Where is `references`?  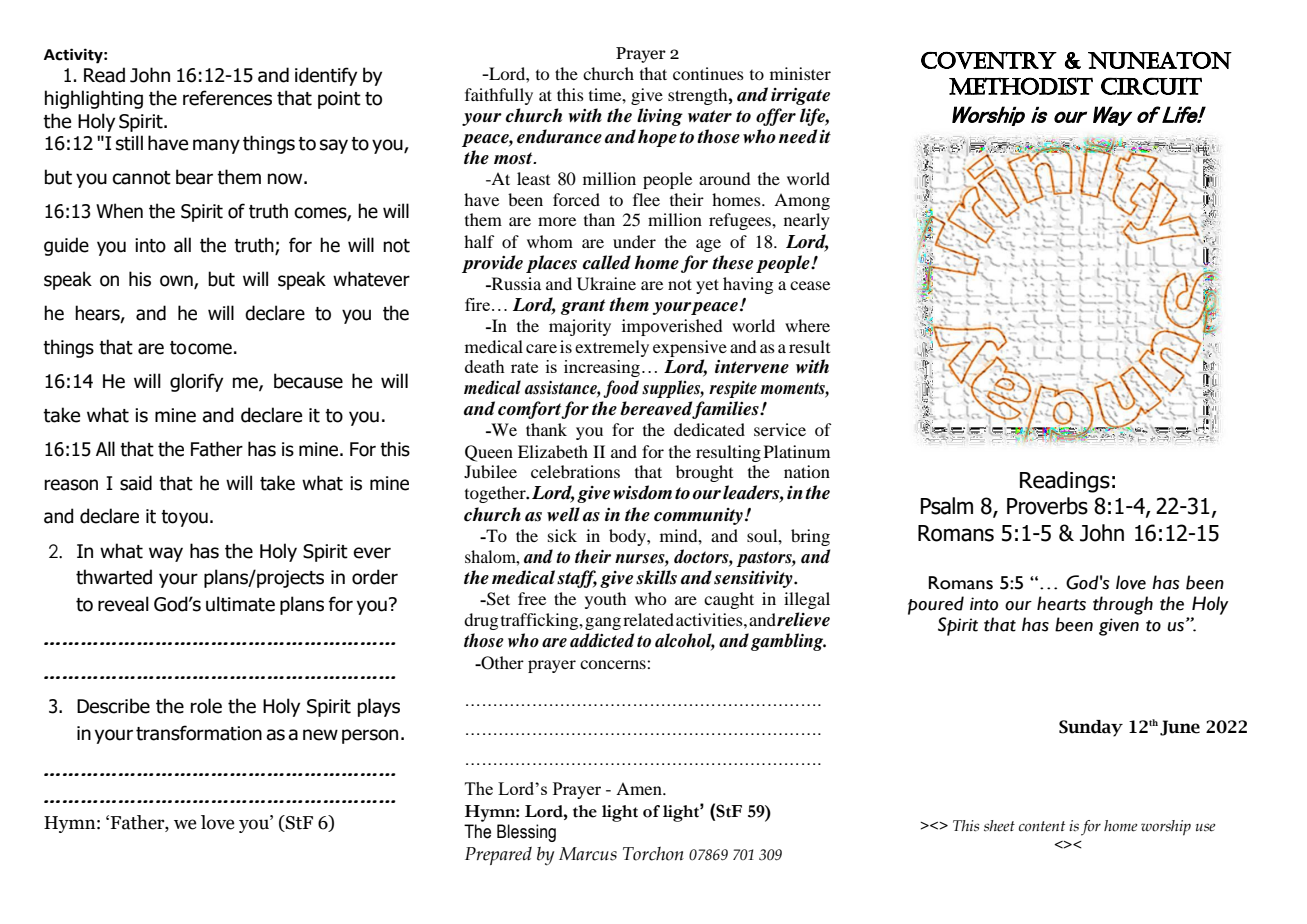
references is located at coordinates (227, 98).
